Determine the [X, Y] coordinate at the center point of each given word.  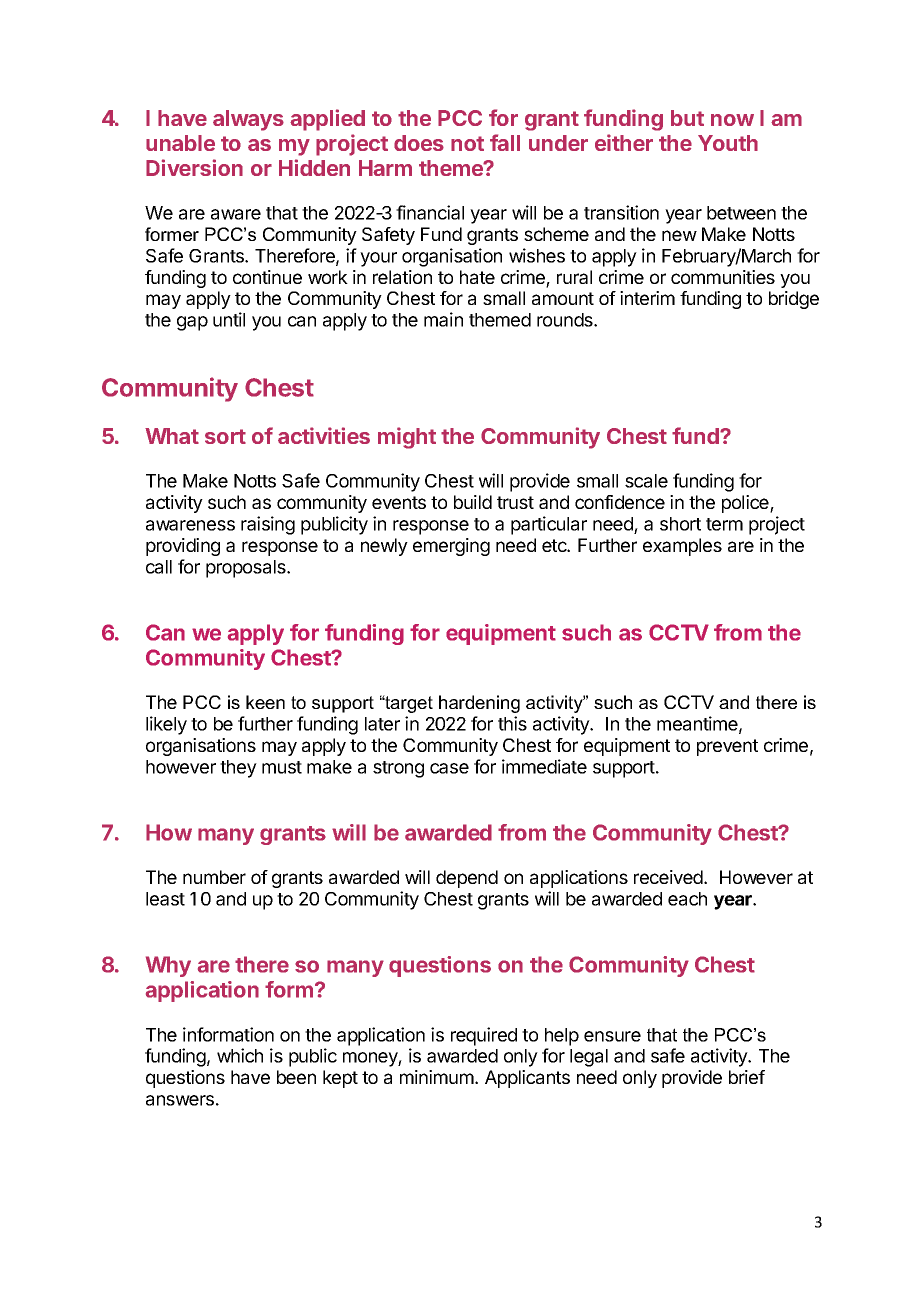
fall [505, 142]
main [443, 319]
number [214, 877]
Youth [728, 143]
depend [467, 879]
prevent [727, 747]
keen [265, 702]
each [687, 899]
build [473, 502]
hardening [479, 704]
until [229, 319]
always [248, 120]
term [724, 524]
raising [268, 525]
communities [723, 277]
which [240, 1055]
